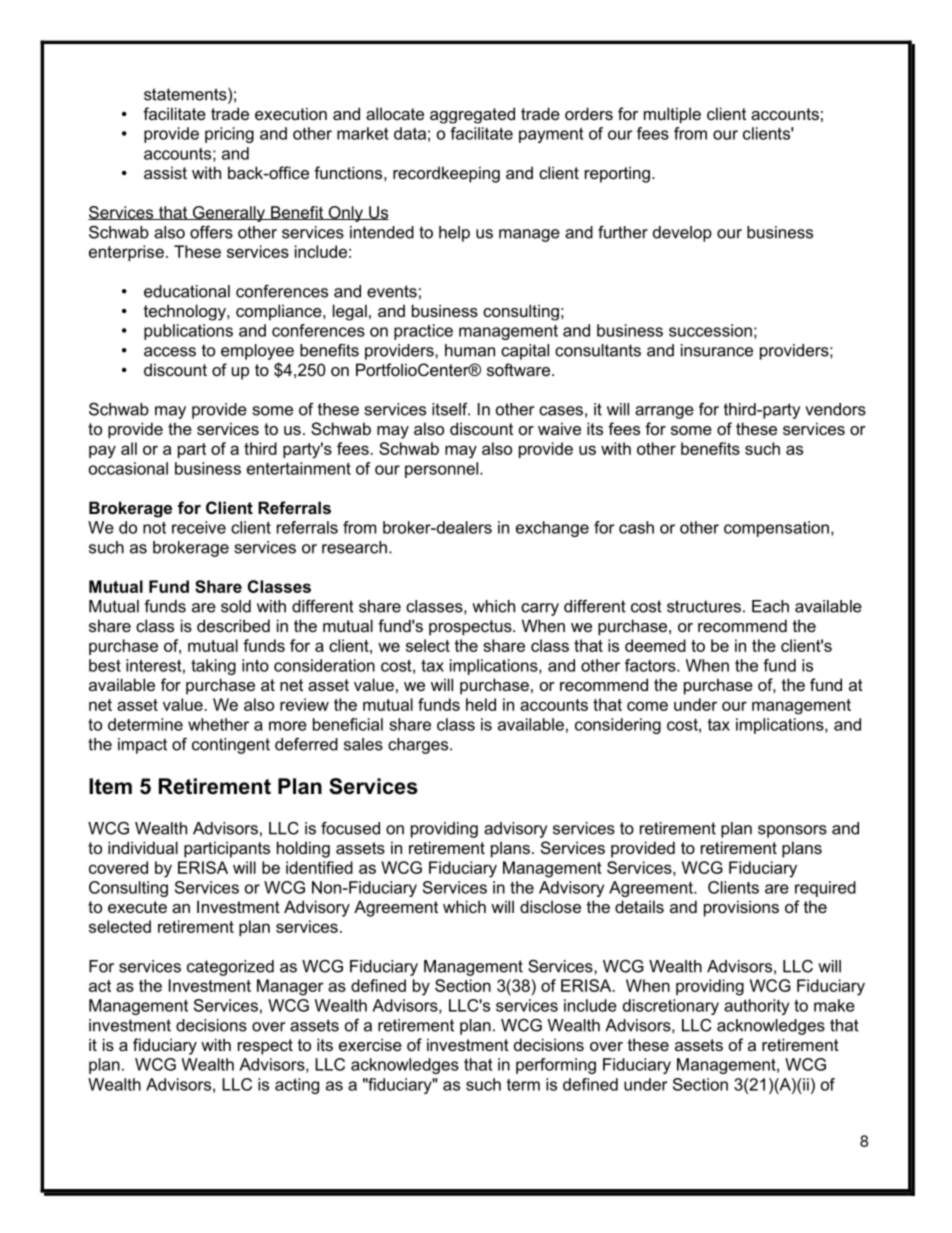 Image resolution: width=952 pixels, height=1233 pixels. I want to click on disclose, so click(550, 906).
